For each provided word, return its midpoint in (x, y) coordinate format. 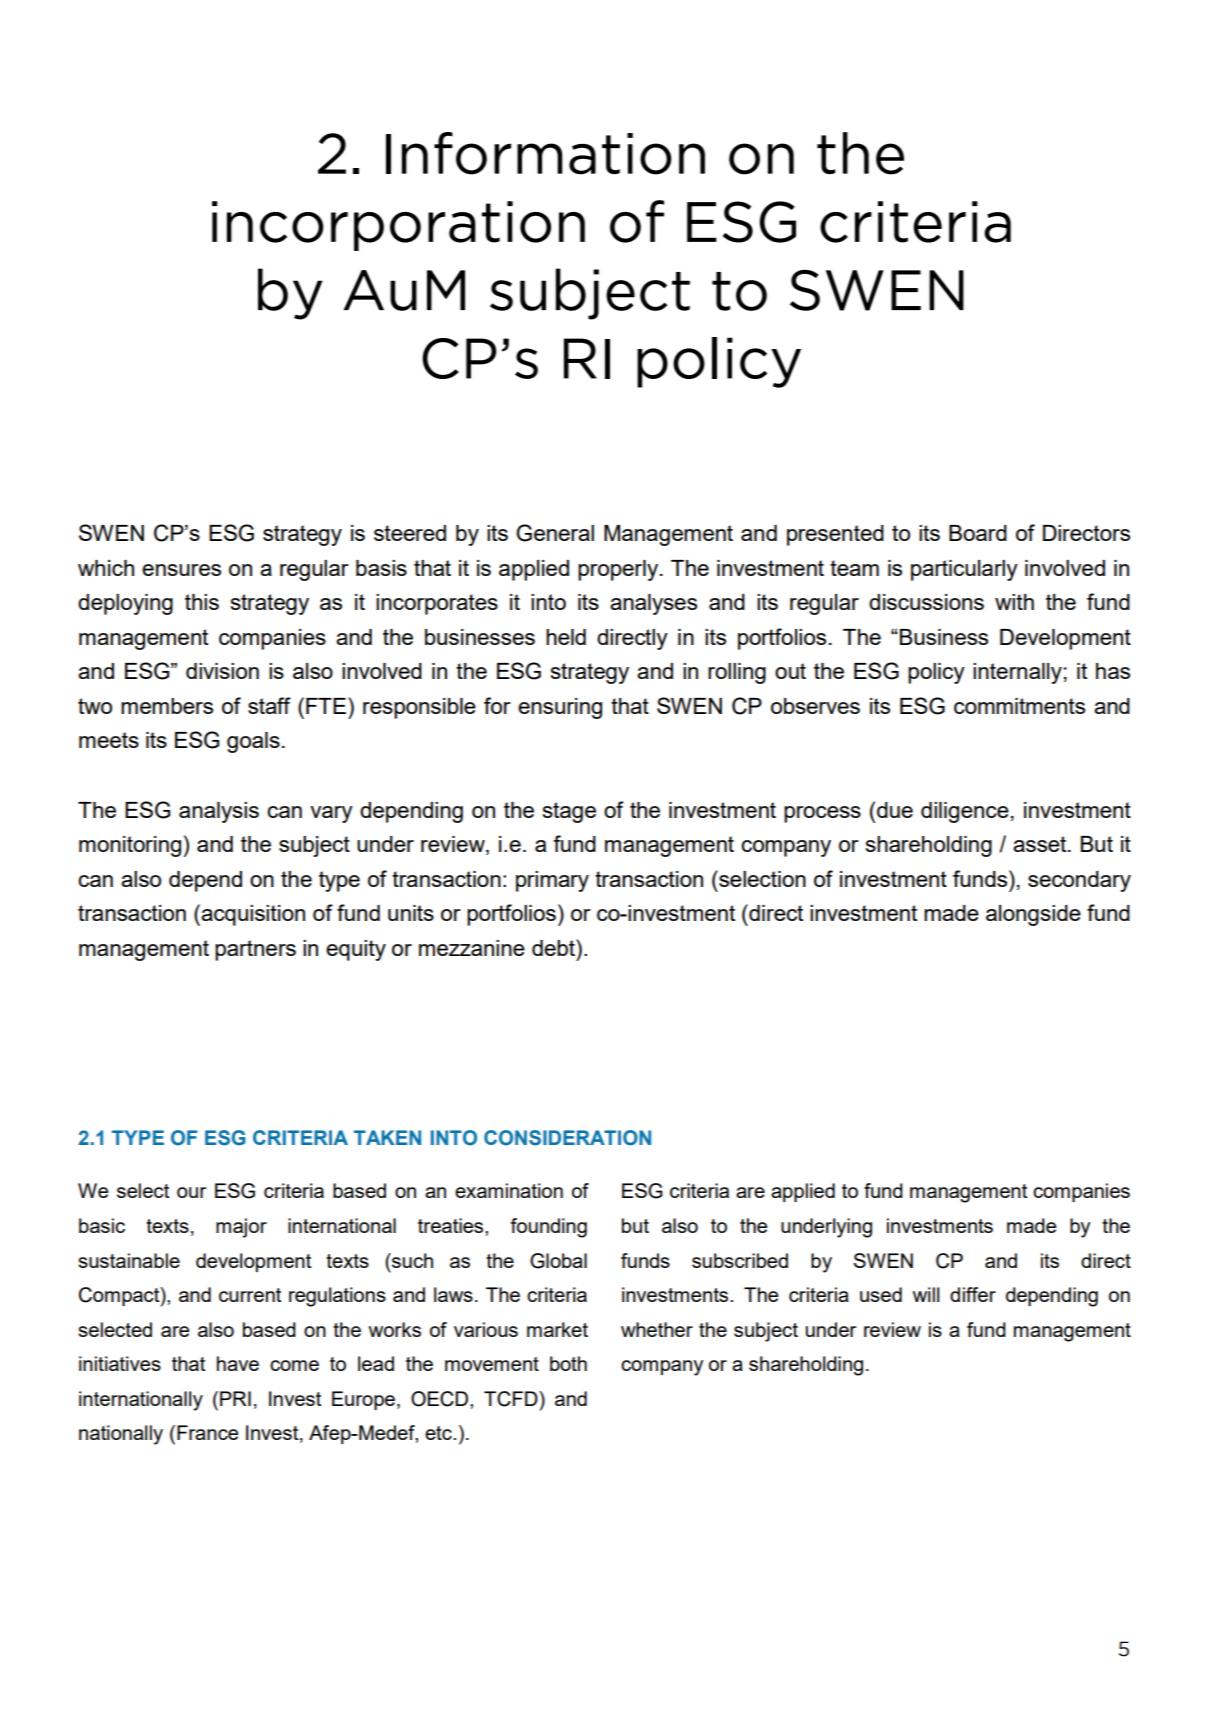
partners (255, 950)
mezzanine (472, 948)
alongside (1033, 915)
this (202, 602)
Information (545, 153)
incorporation (398, 226)
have (238, 1363)
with (1014, 602)
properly (619, 570)
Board (978, 533)
